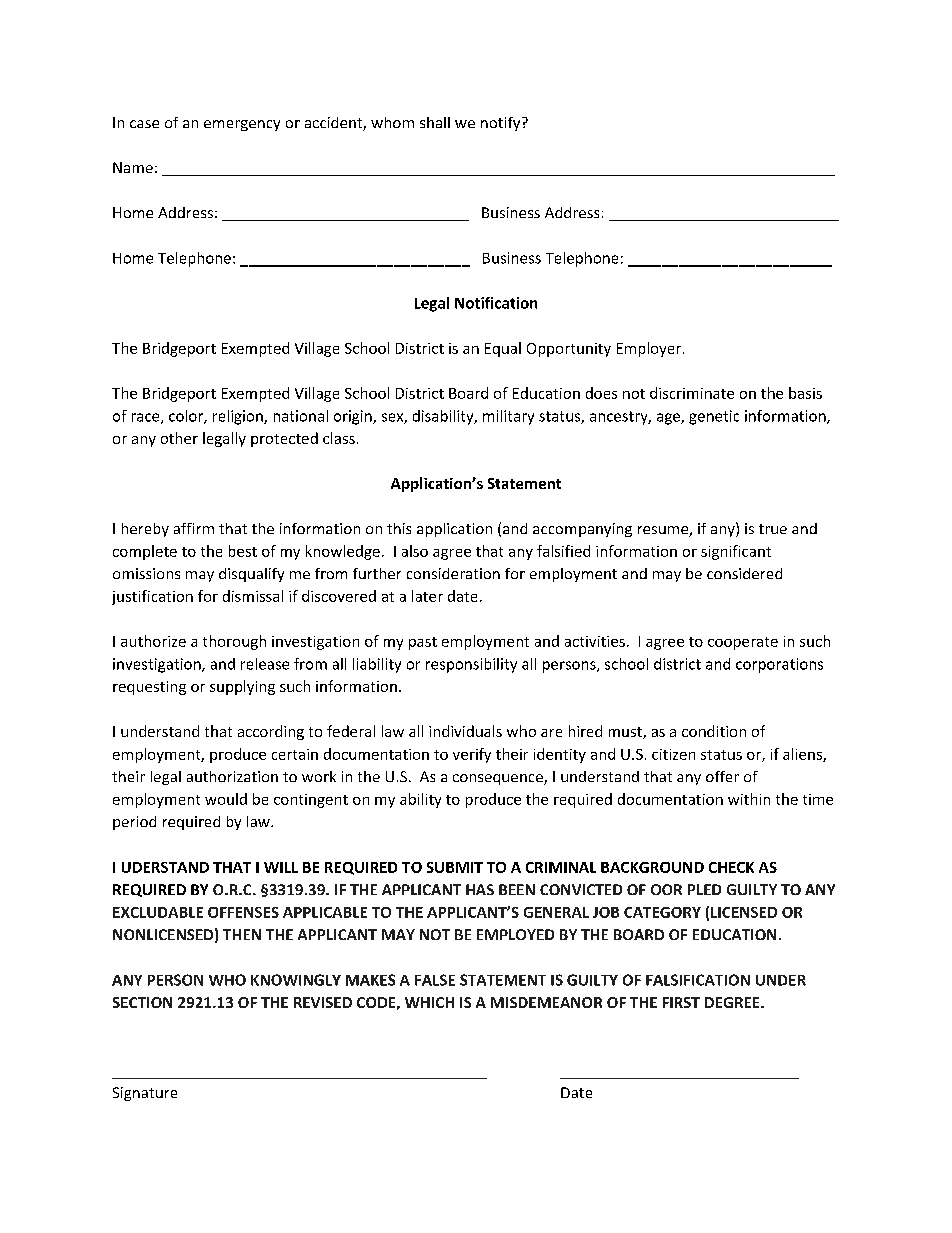  Describe the element at coordinates (503, 349) in the screenshot. I see `Equal` at that location.
